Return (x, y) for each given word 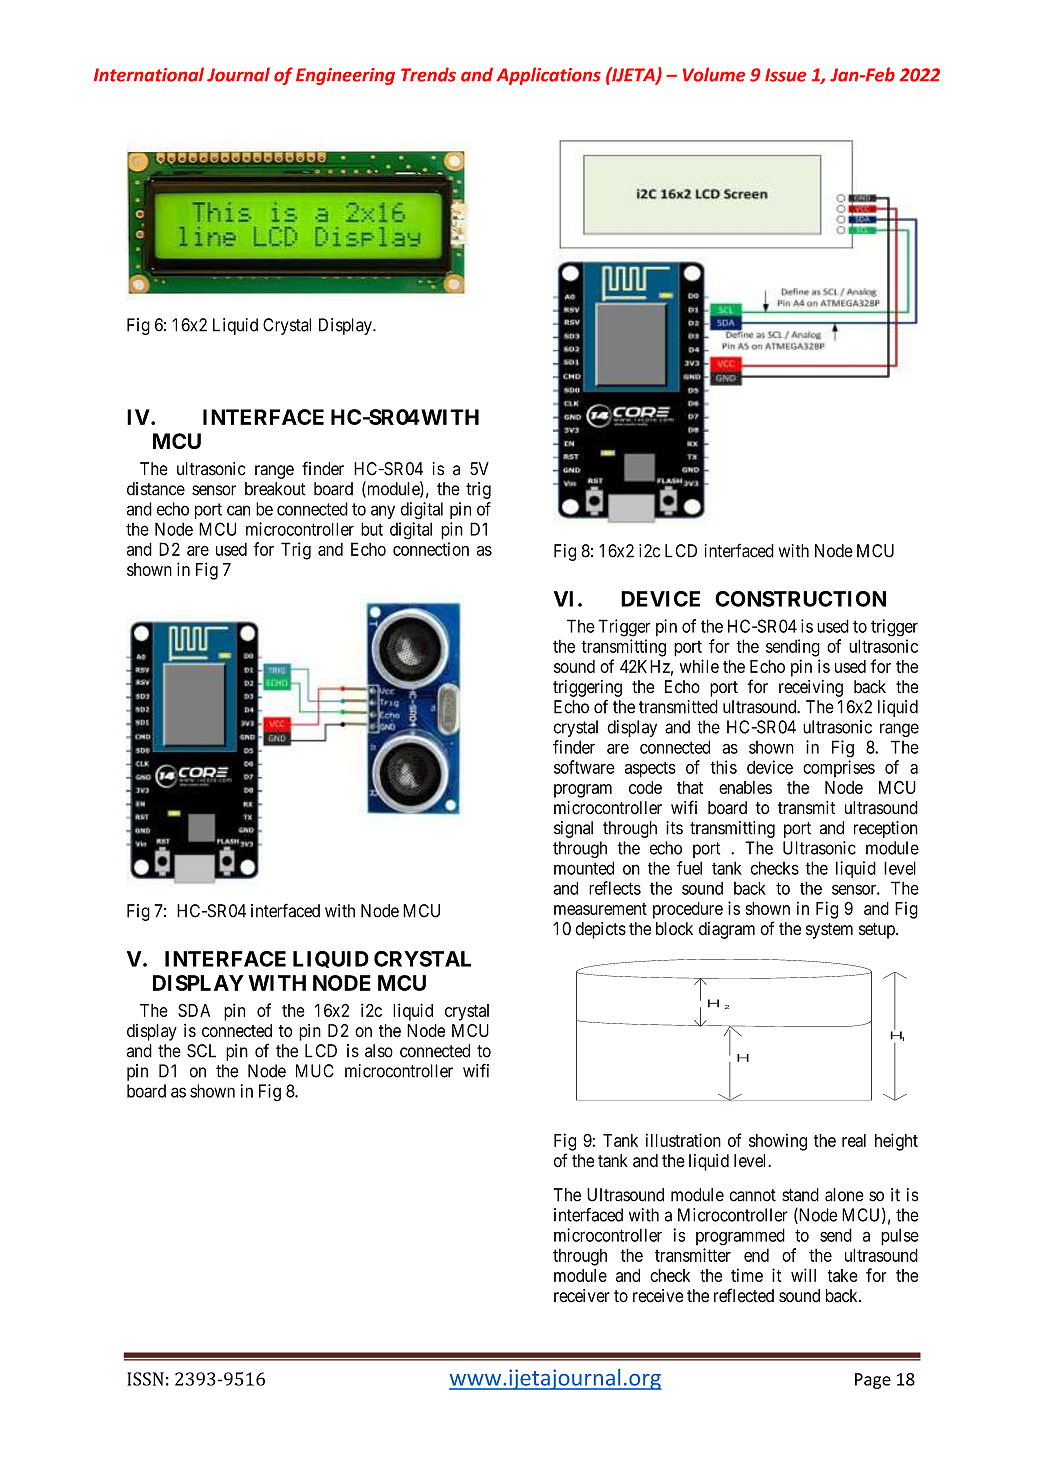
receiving (811, 688)
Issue (785, 75)
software (584, 767)
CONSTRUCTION (800, 599)
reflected (744, 1295)
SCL (201, 1051)
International (149, 74)
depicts (600, 930)
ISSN (145, 1379)
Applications (548, 76)
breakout (275, 489)
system (829, 931)
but (372, 529)
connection (431, 549)
